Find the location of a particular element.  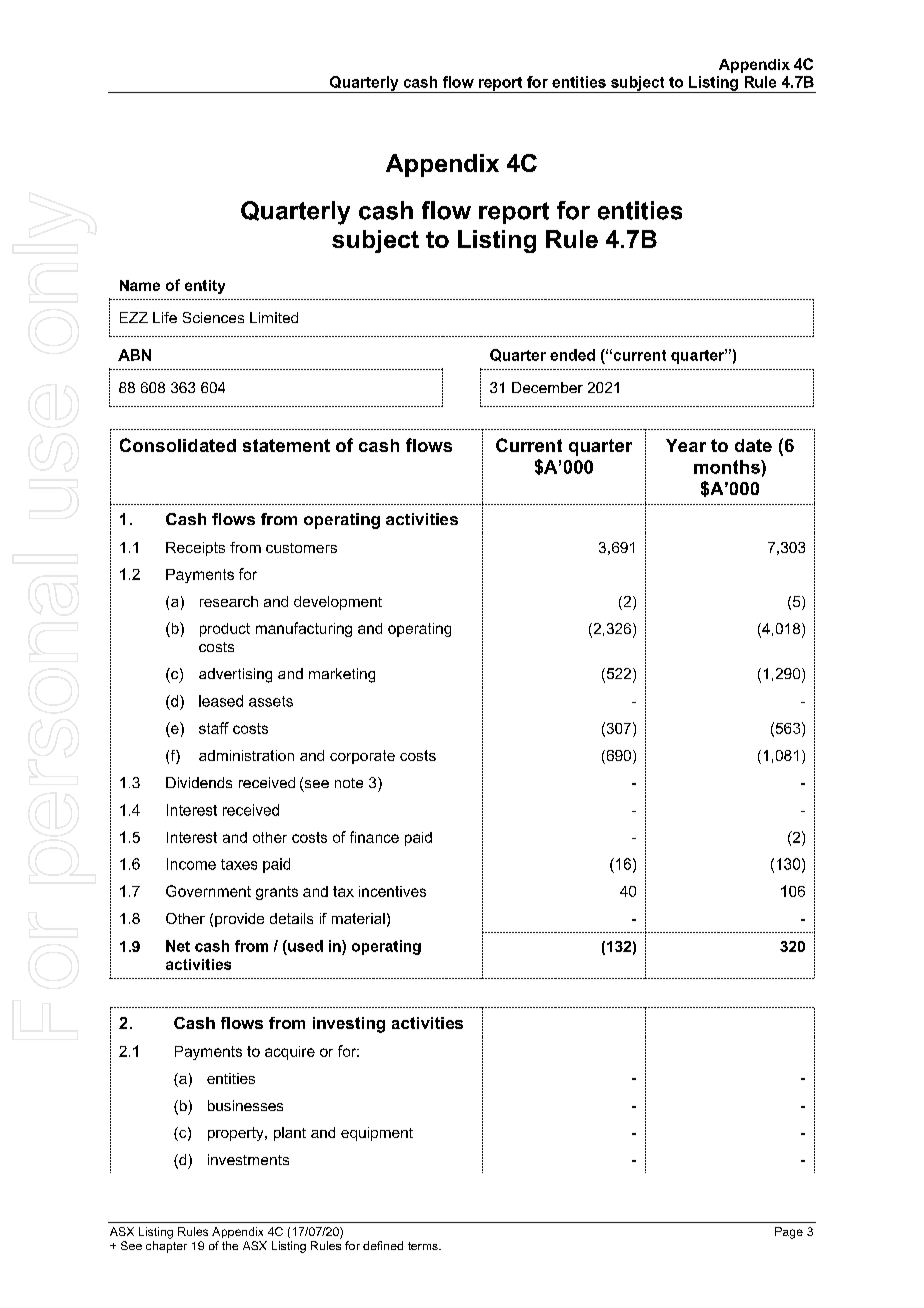

chapter is located at coordinates (166, 1247).
